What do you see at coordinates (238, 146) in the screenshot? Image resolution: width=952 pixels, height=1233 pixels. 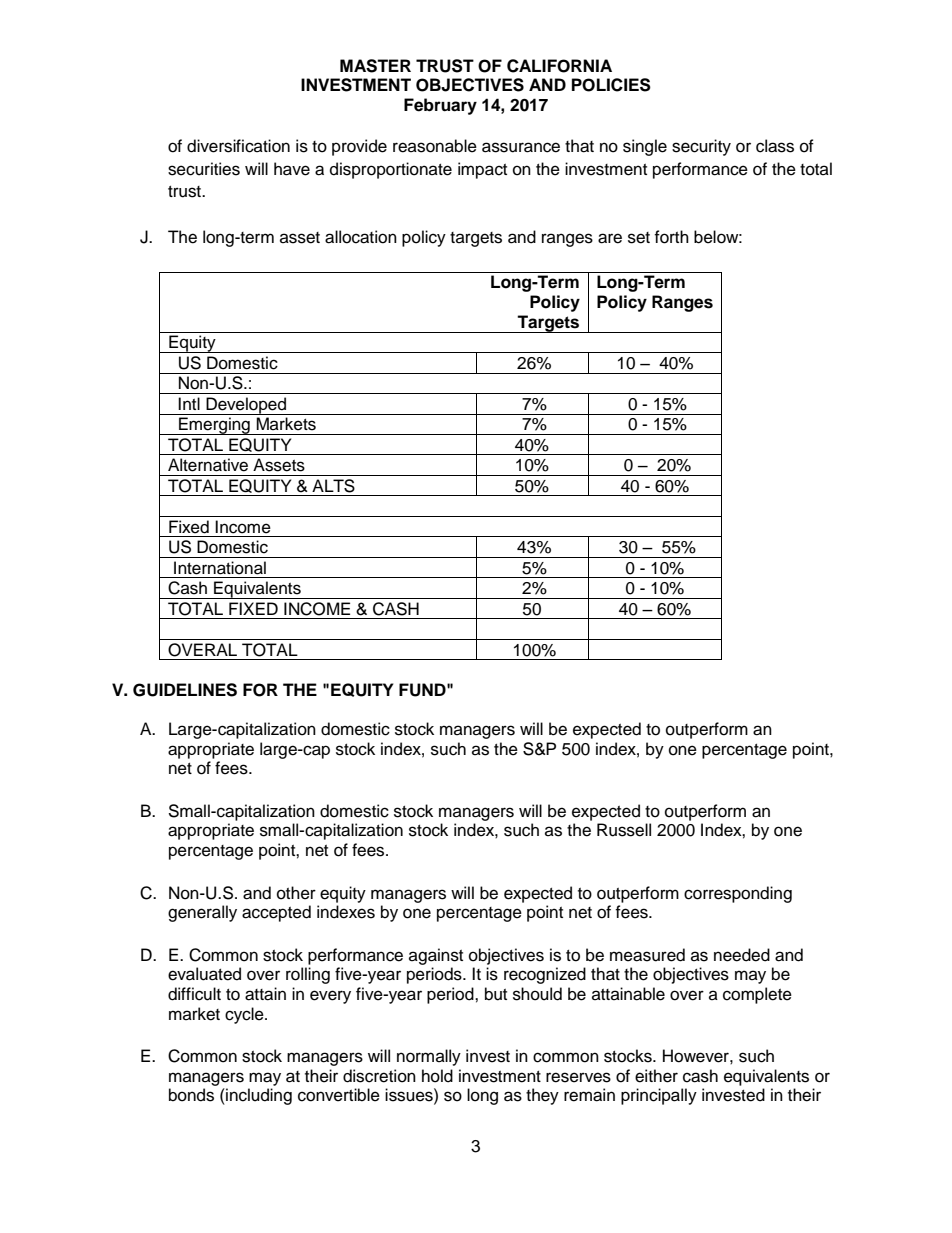 I see `diversification` at bounding box center [238, 146].
